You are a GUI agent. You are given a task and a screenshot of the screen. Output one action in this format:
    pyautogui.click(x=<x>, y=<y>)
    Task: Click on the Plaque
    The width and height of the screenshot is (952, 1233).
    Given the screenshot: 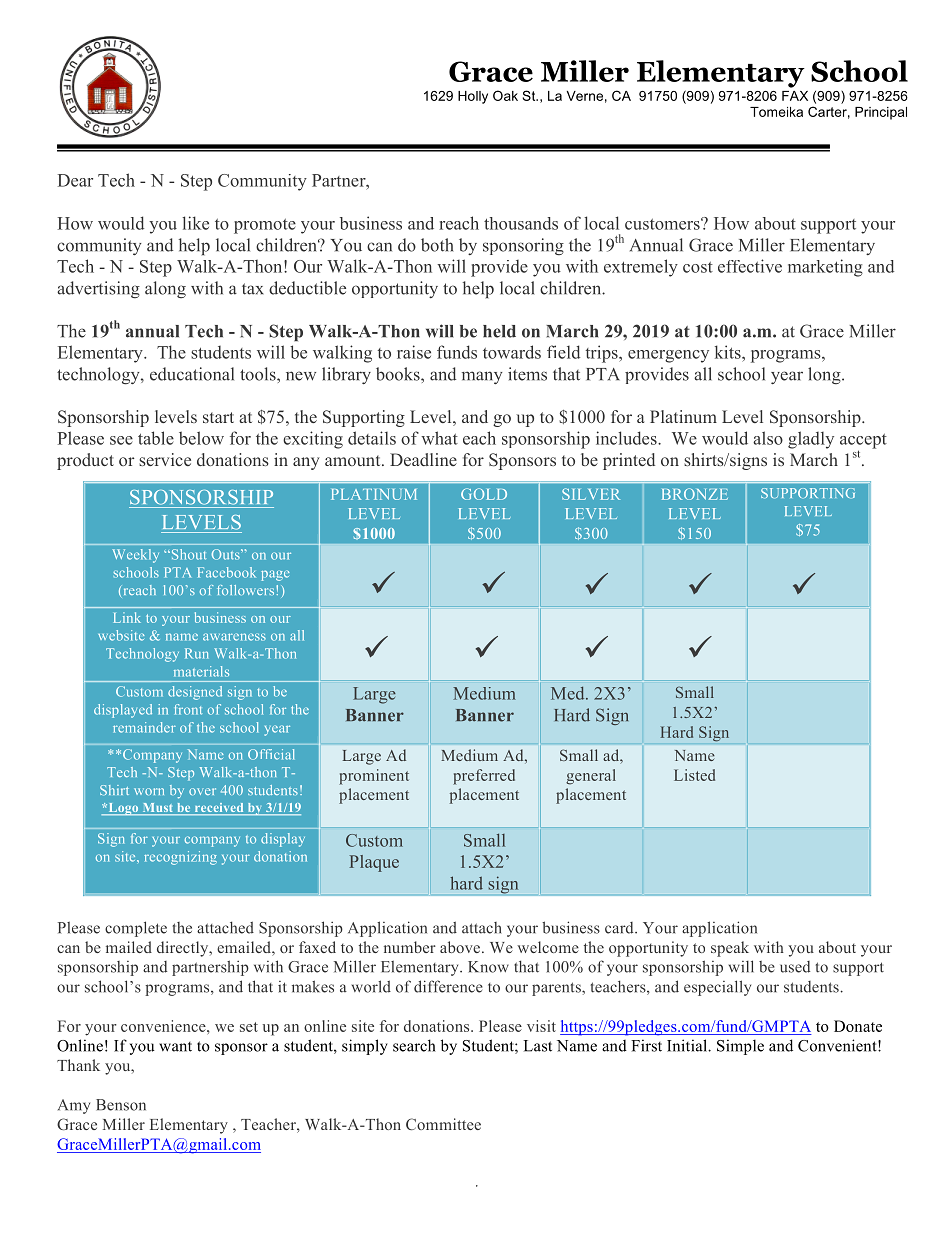 What is the action you would take?
    pyautogui.click(x=374, y=863)
